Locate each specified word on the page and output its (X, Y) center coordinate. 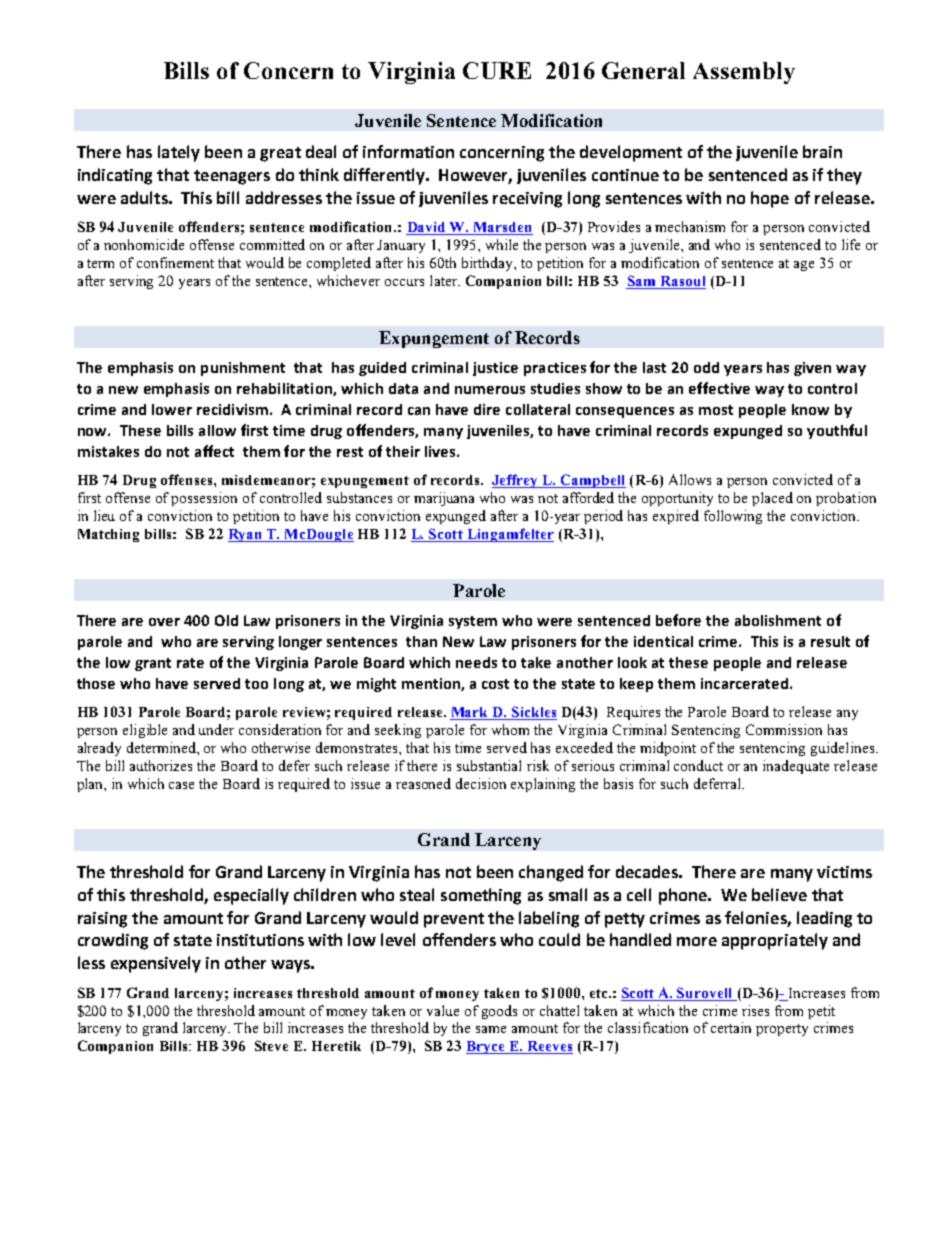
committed (272, 244)
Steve (271, 1045)
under (216, 729)
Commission (784, 729)
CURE (497, 70)
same (491, 1029)
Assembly (744, 73)
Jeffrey (516, 481)
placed (772, 499)
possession (204, 499)
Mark (470, 713)
